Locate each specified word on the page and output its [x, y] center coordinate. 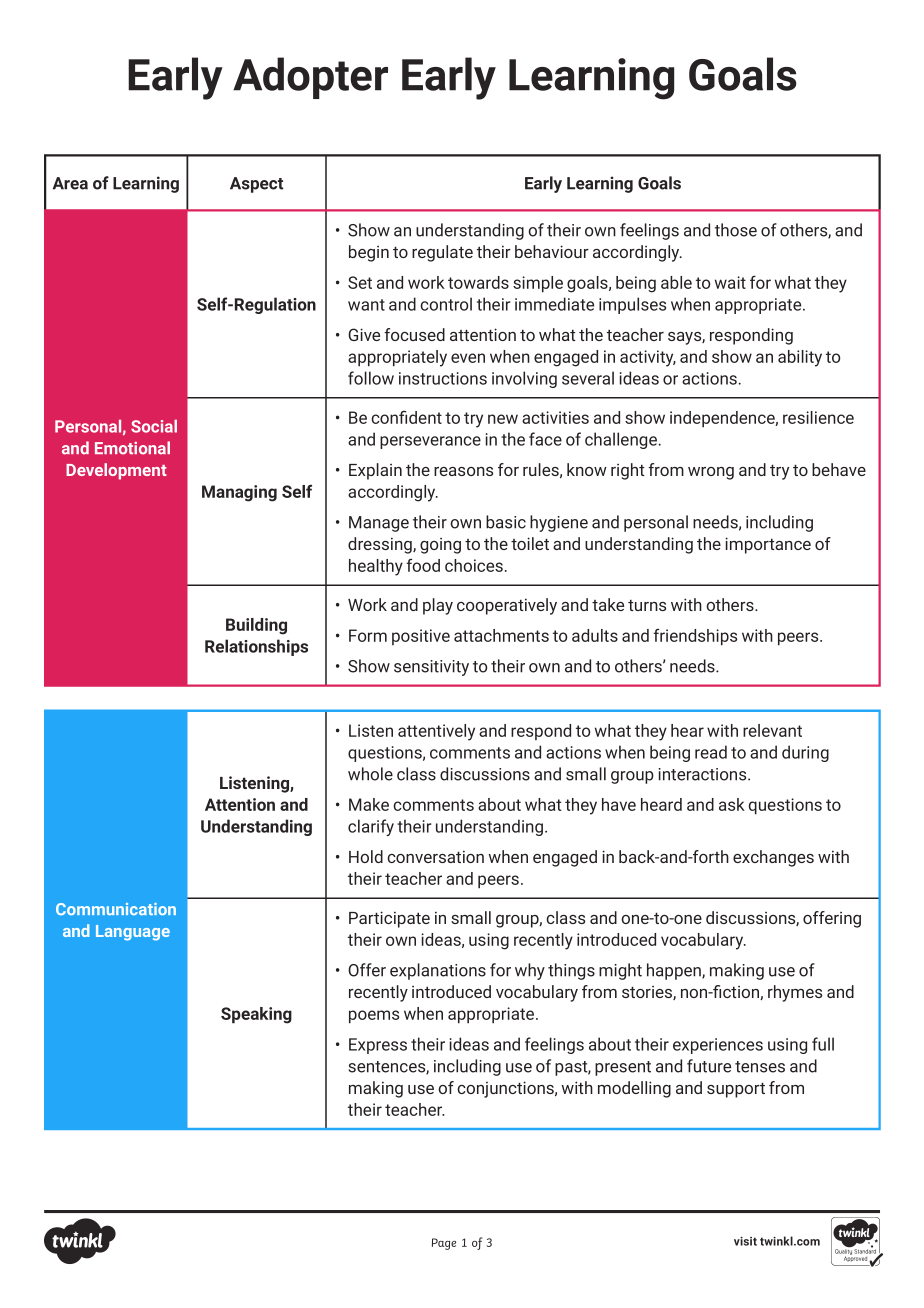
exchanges [773, 858]
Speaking [256, 1015]
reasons [463, 471]
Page [444, 1244]
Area [70, 183]
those [736, 230]
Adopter [310, 78]
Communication [116, 909]
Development [116, 471]
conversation [435, 856]
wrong [711, 473]
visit [745, 1241]
